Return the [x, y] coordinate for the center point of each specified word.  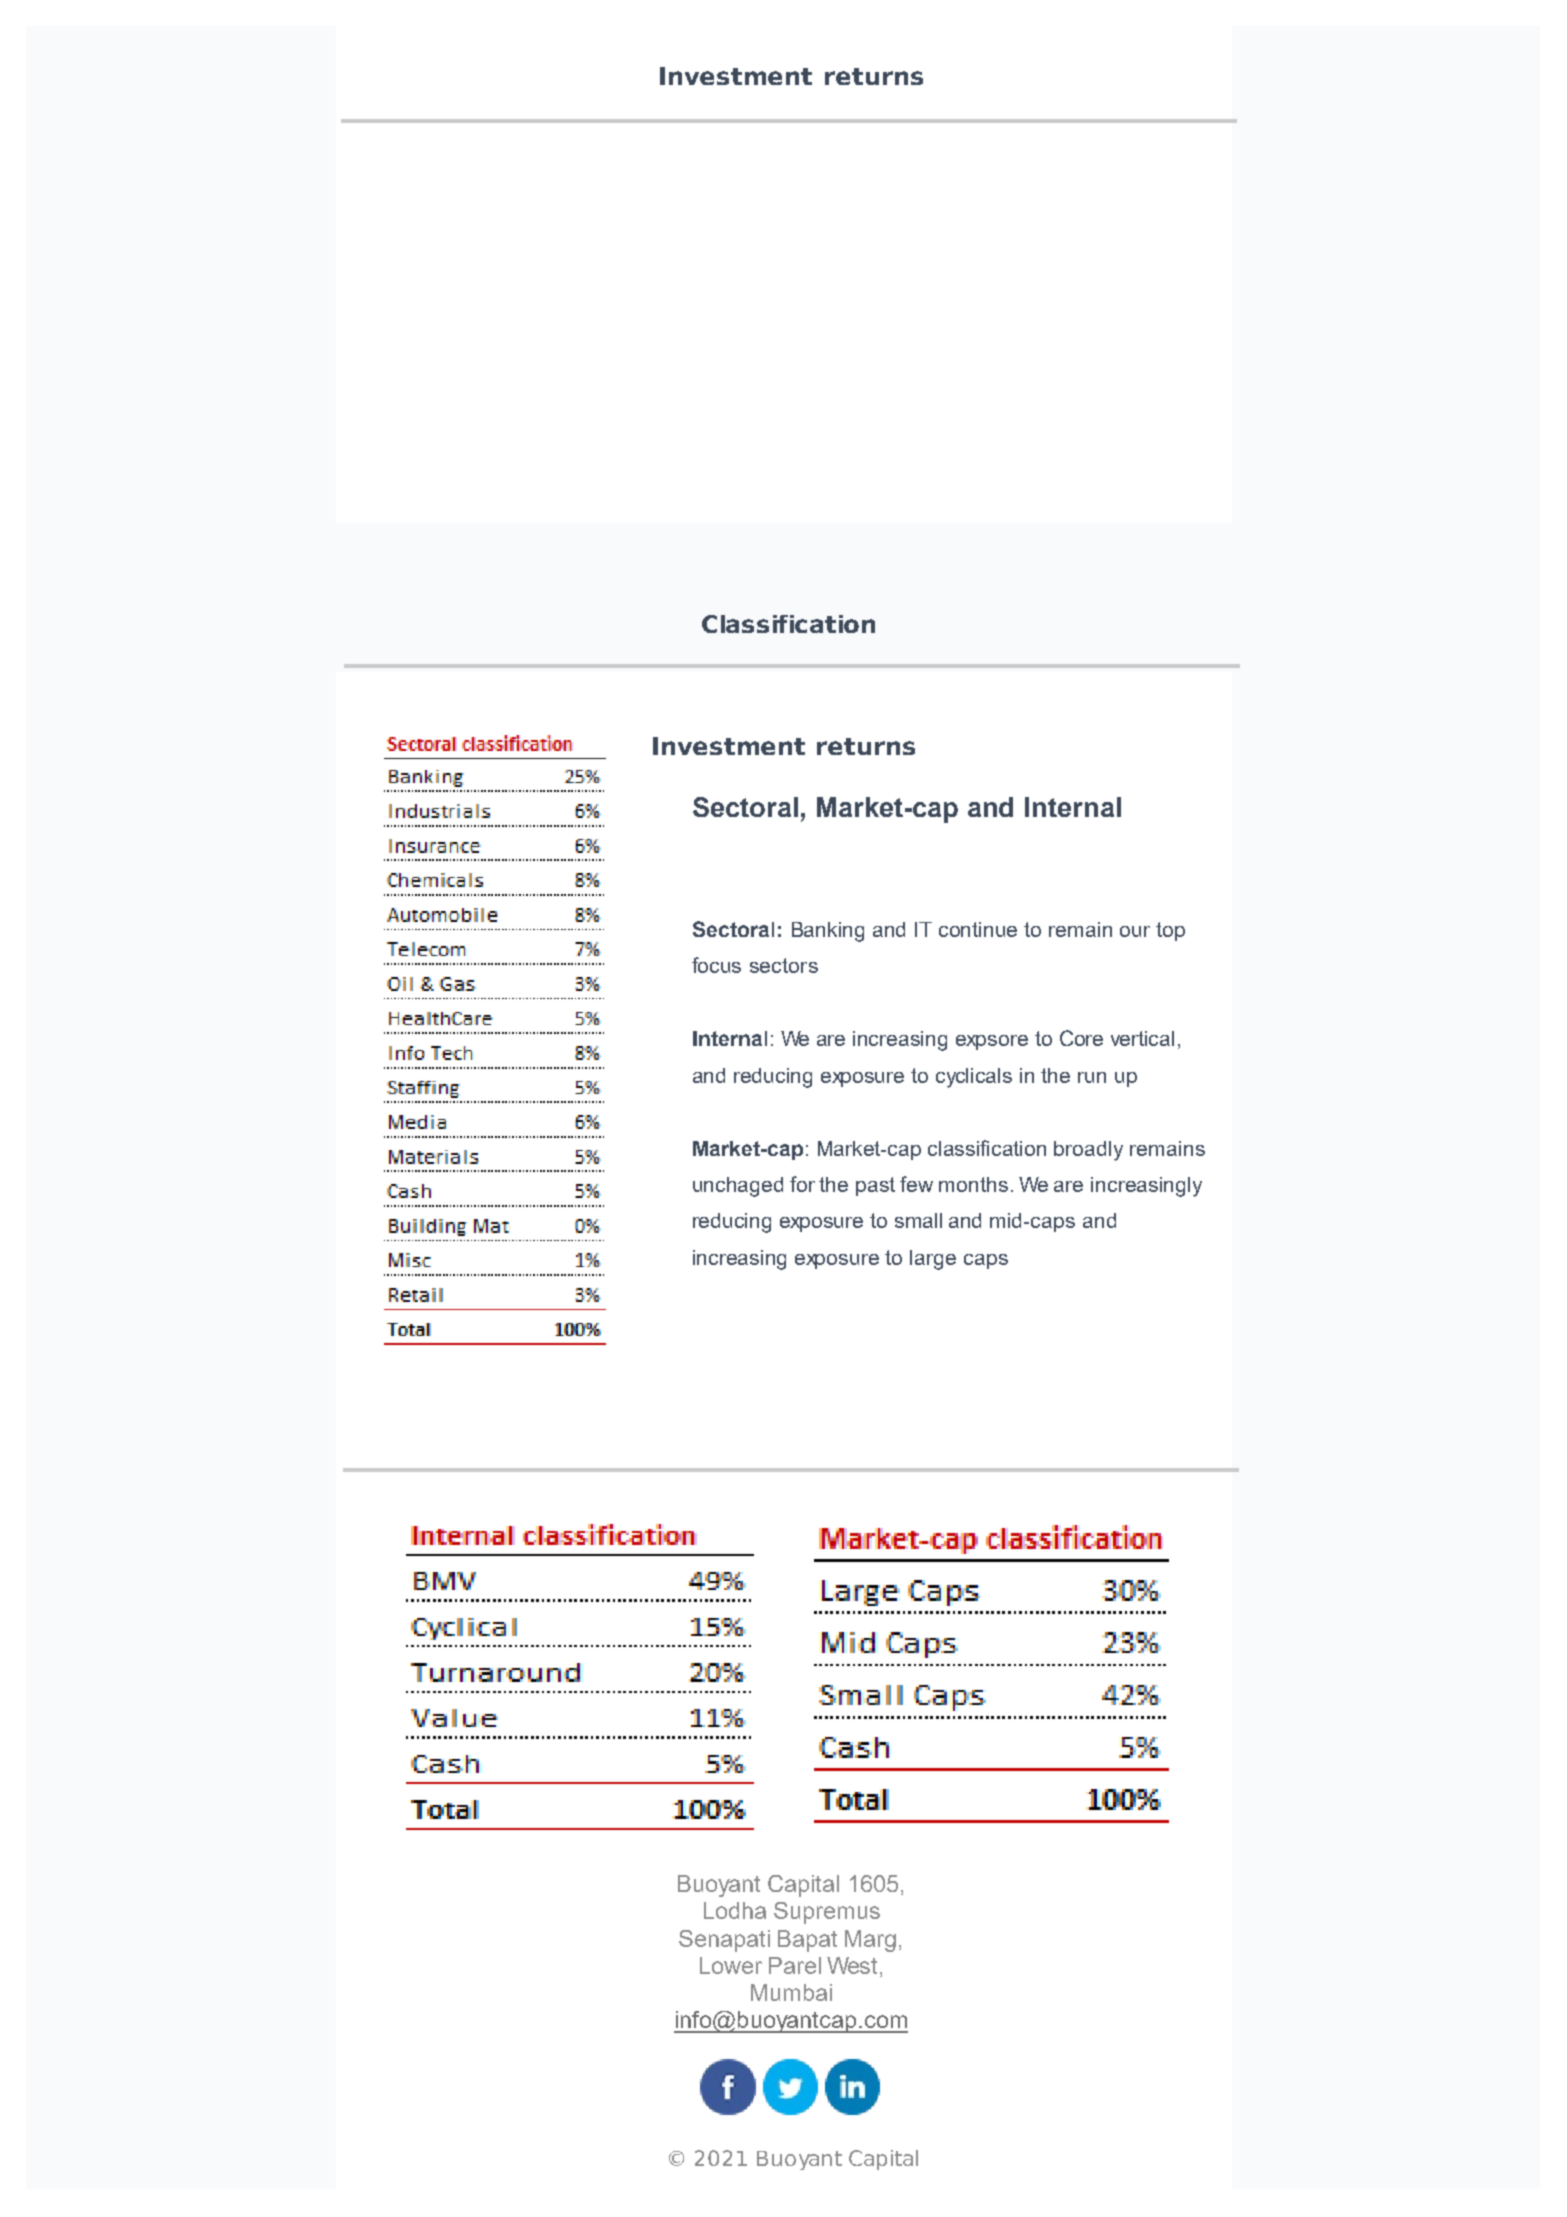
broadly [1088, 1151]
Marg [870, 1941]
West [854, 1965]
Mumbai [791, 1992]
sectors [784, 965]
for [802, 1184]
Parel [795, 1965]
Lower [731, 1965]
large [933, 1260]
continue [978, 929]
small [918, 1220]
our [1135, 931]
